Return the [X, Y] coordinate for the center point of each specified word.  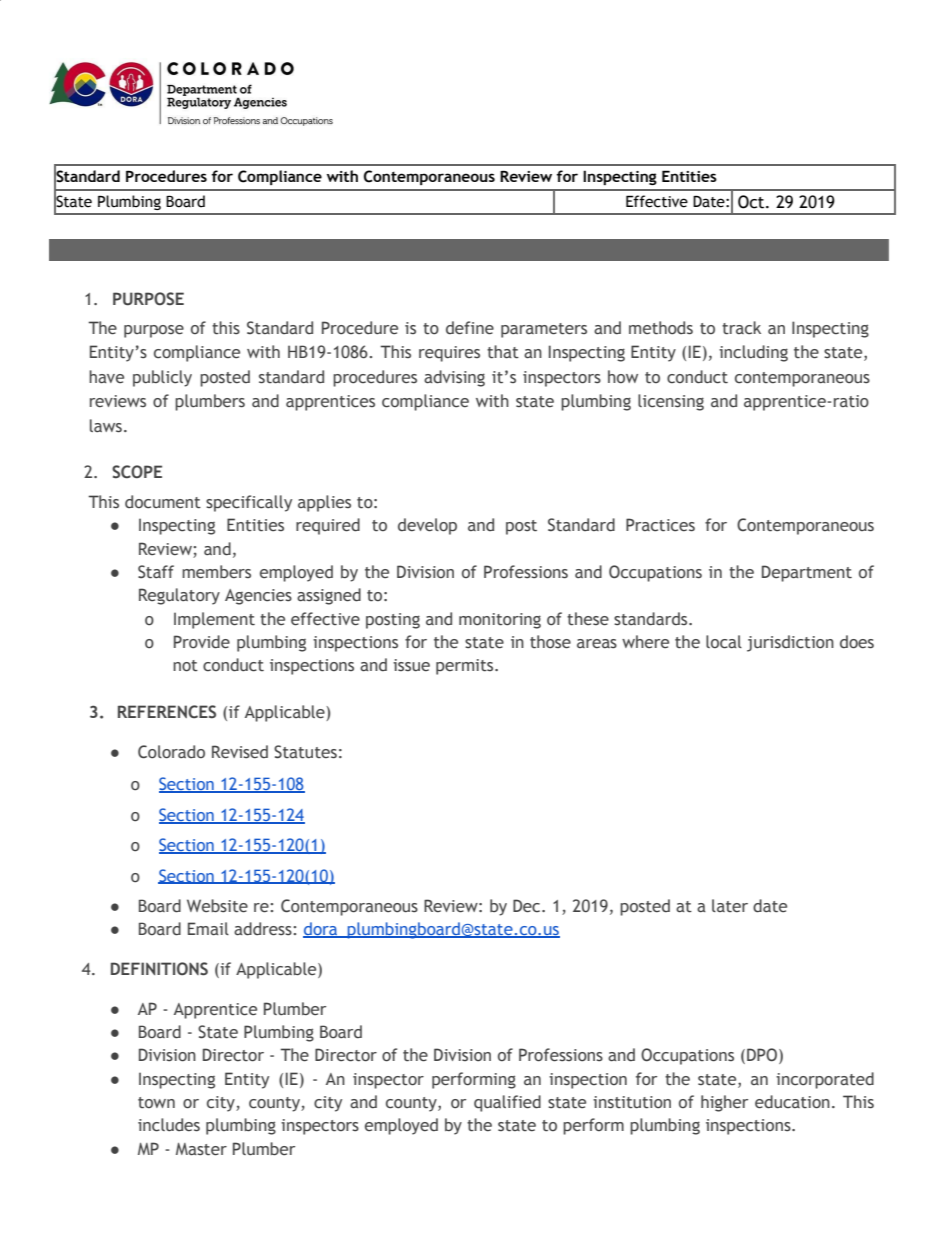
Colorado [171, 752]
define [470, 328]
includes [169, 1125]
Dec [528, 906]
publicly [162, 378]
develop [427, 526]
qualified [507, 1103]
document [163, 502]
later [730, 906]
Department [807, 573]
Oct [752, 202]
